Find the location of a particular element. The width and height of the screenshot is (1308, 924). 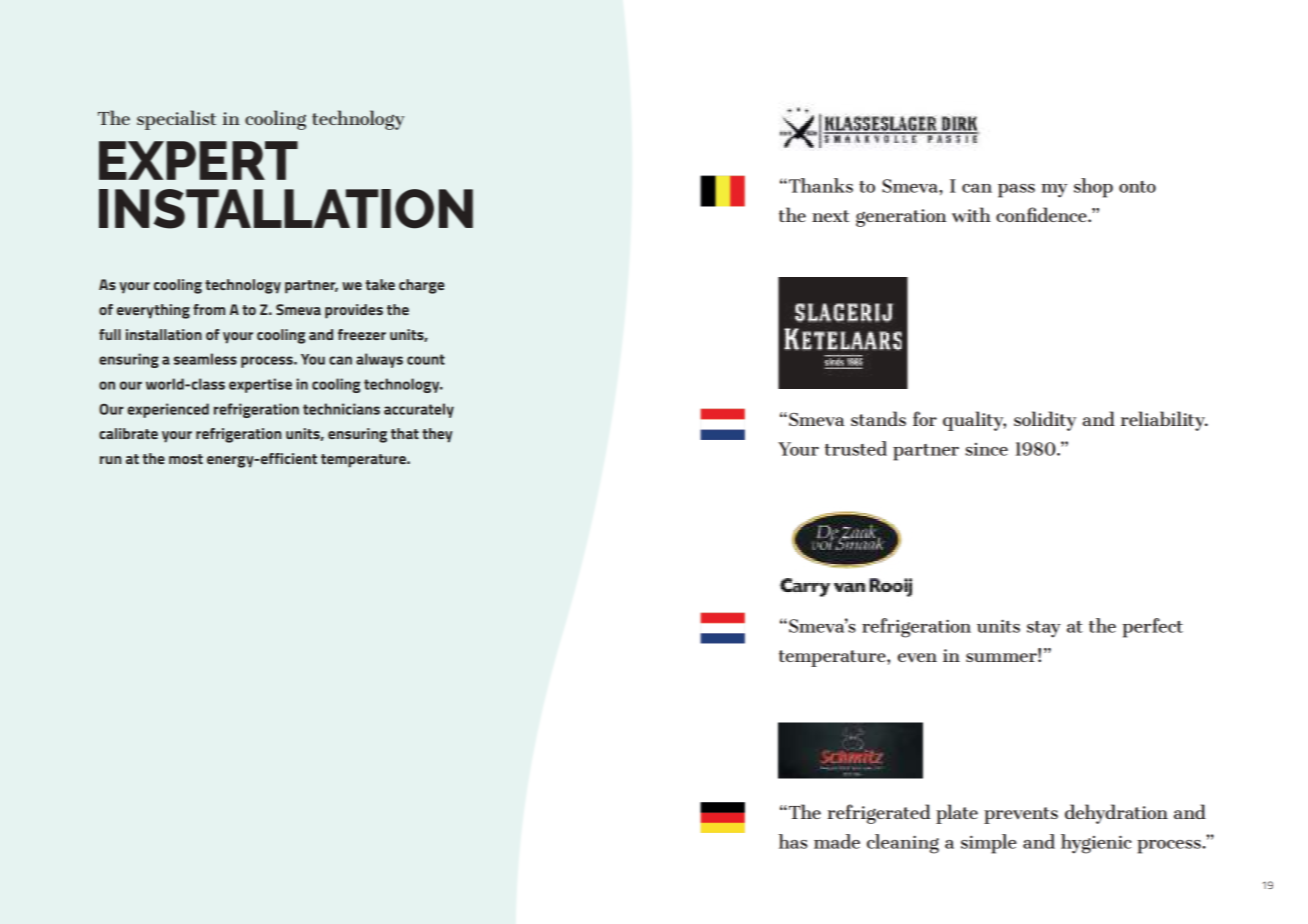

made is located at coordinates (837, 841).
